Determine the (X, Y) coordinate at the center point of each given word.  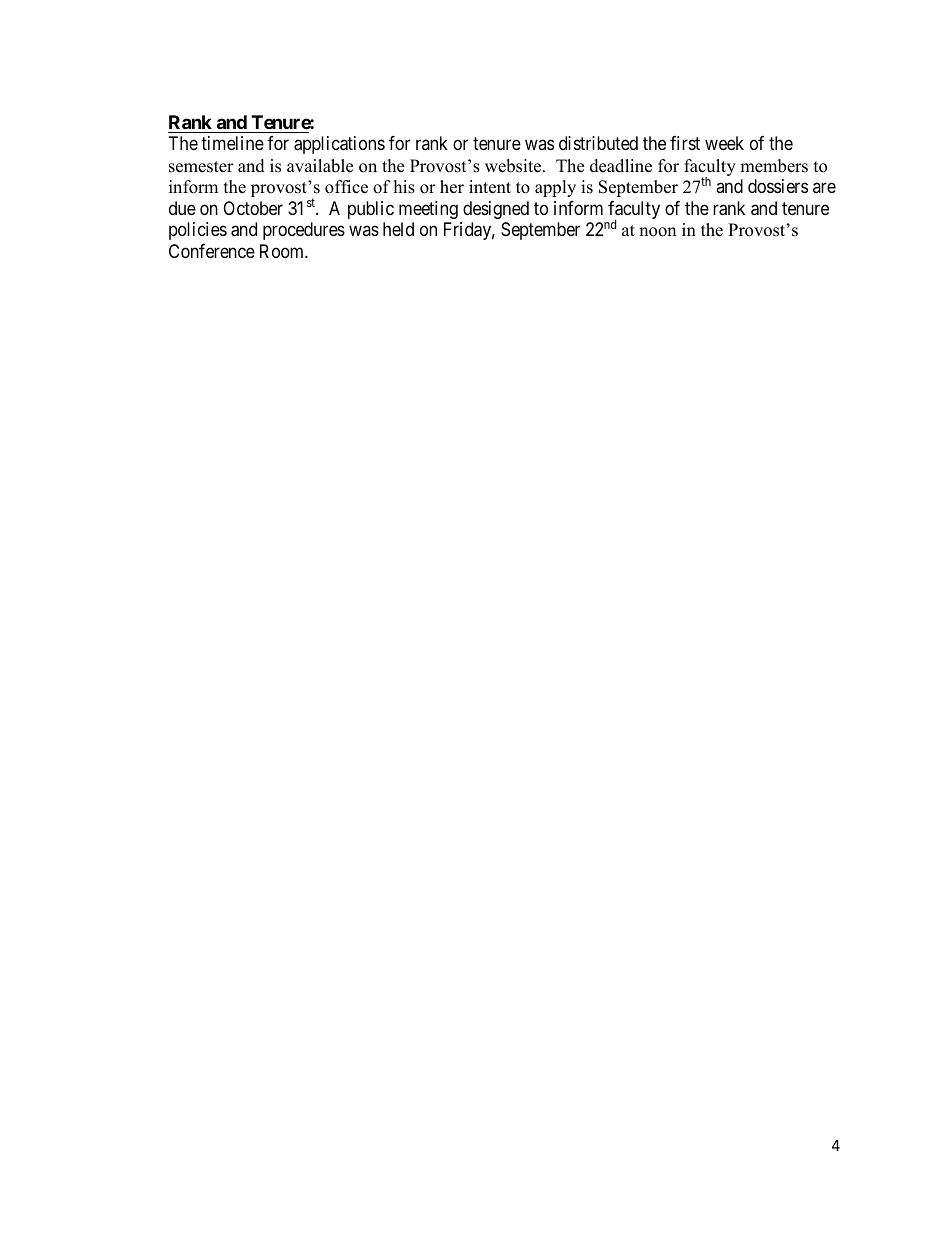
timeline (232, 143)
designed (496, 210)
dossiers (778, 186)
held (398, 229)
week (724, 143)
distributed (598, 143)
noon (657, 232)
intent (490, 187)
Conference (212, 251)
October (253, 208)
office (346, 187)
